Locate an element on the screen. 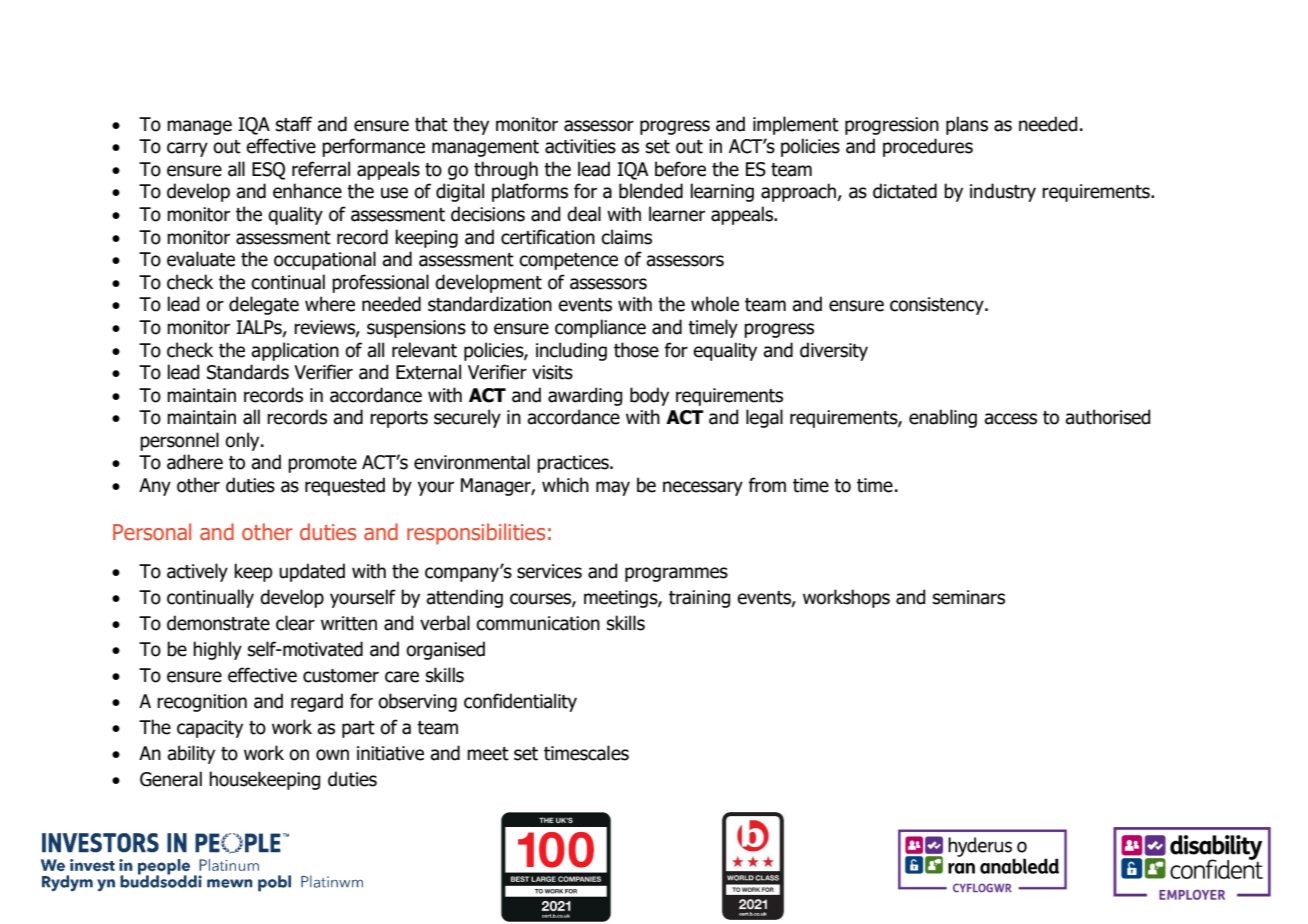 This screenshot has height=924, width=1308. own is located at coordinates (332, 755).
